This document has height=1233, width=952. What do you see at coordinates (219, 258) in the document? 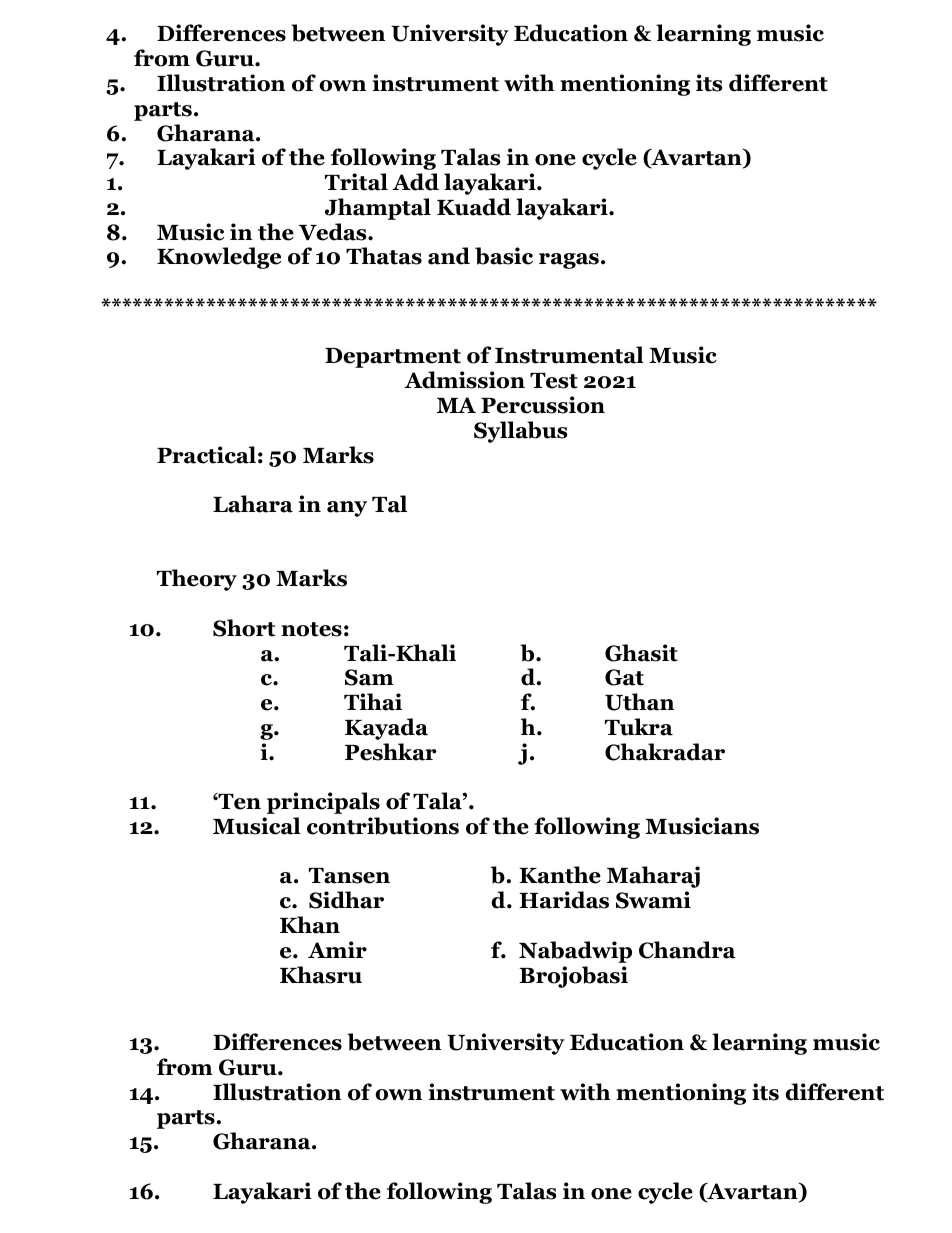
I see `Knowledge` at bounding box center [219, 258].
